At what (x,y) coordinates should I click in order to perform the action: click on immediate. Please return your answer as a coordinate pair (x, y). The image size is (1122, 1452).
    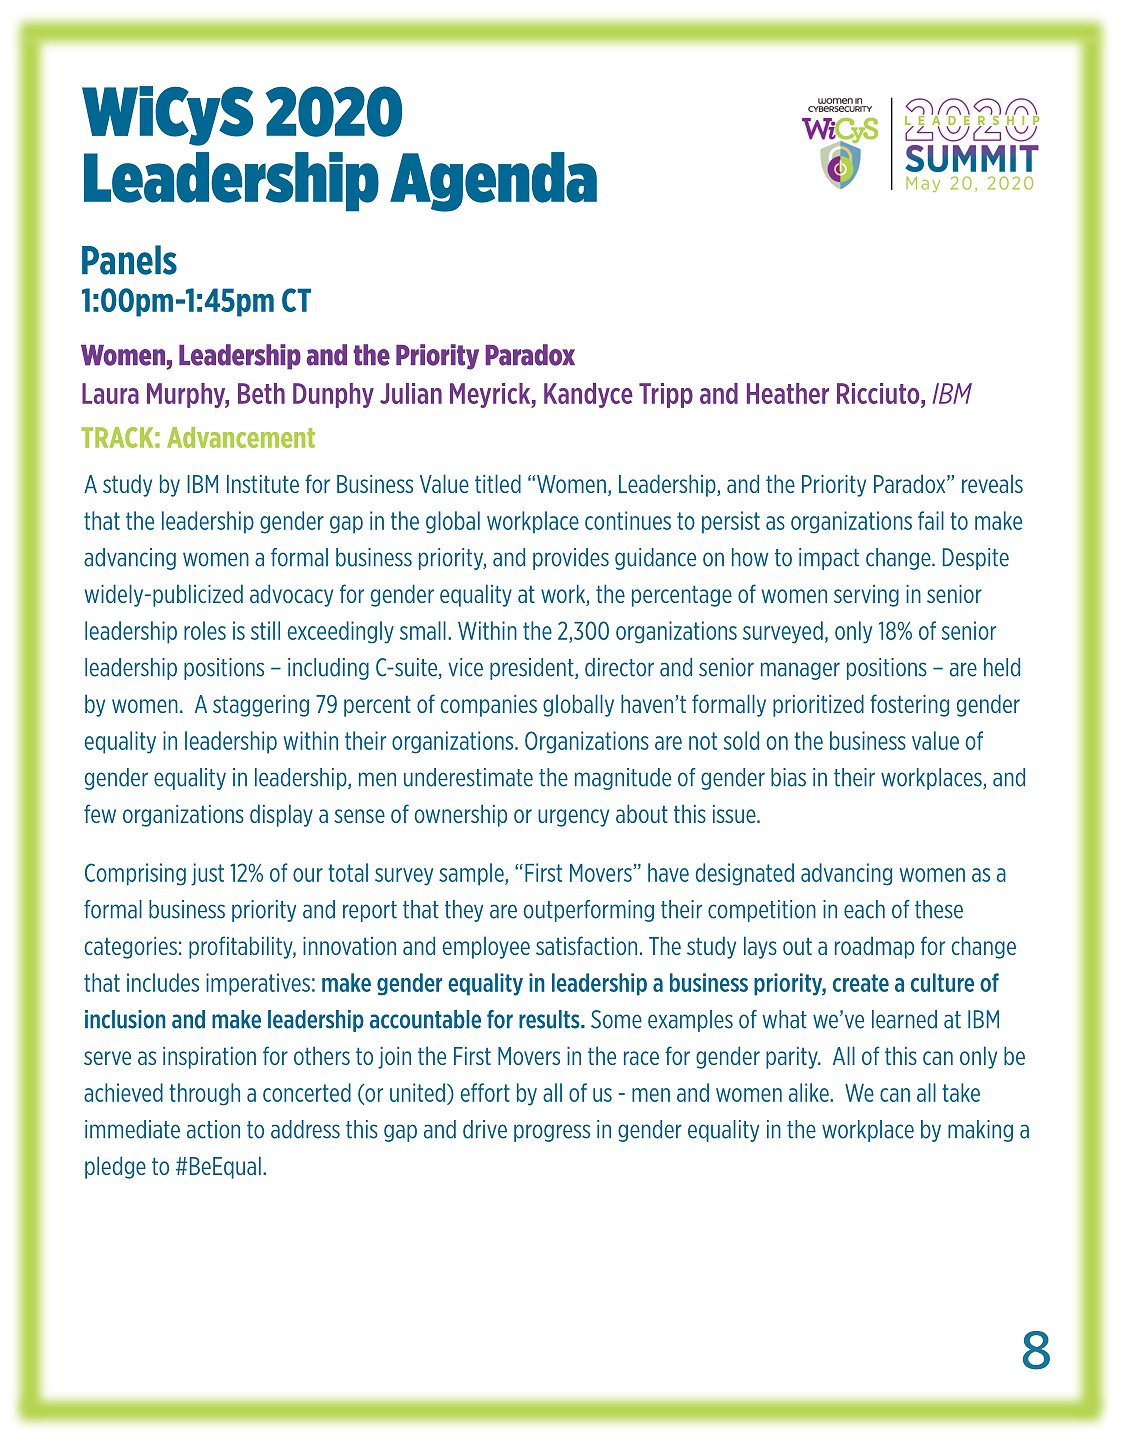
    Looking at the image, I should click on (132, 1129).
